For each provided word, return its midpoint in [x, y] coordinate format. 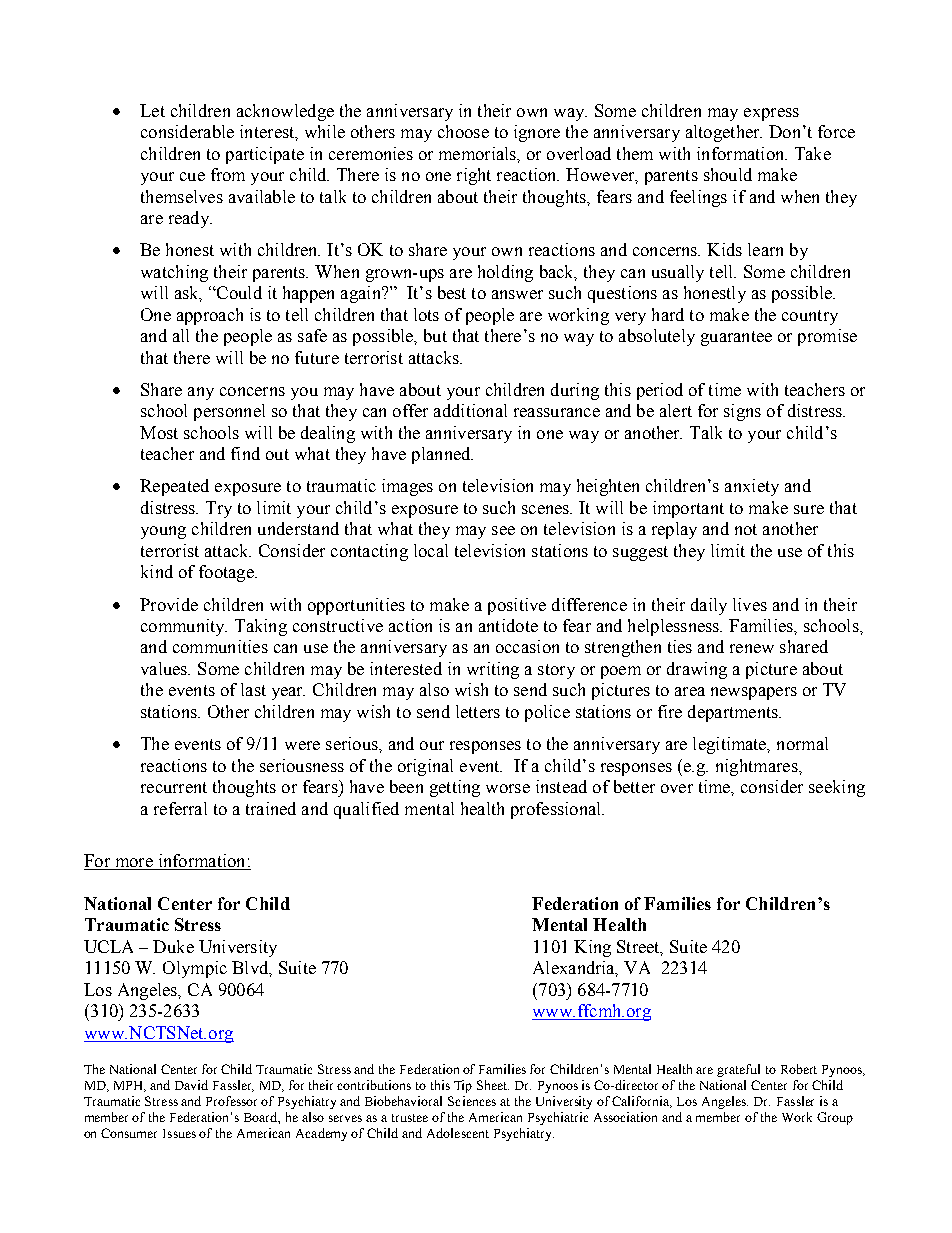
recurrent [174, 787]
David [191, 1085]
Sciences [472, 1101]
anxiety [752, 487]
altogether [724, 133]
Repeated [174, 487]
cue [192, 176]
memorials [478, 153]
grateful [738, 1070]
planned [442, 455]
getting [455, 788]
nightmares [758, 767]
